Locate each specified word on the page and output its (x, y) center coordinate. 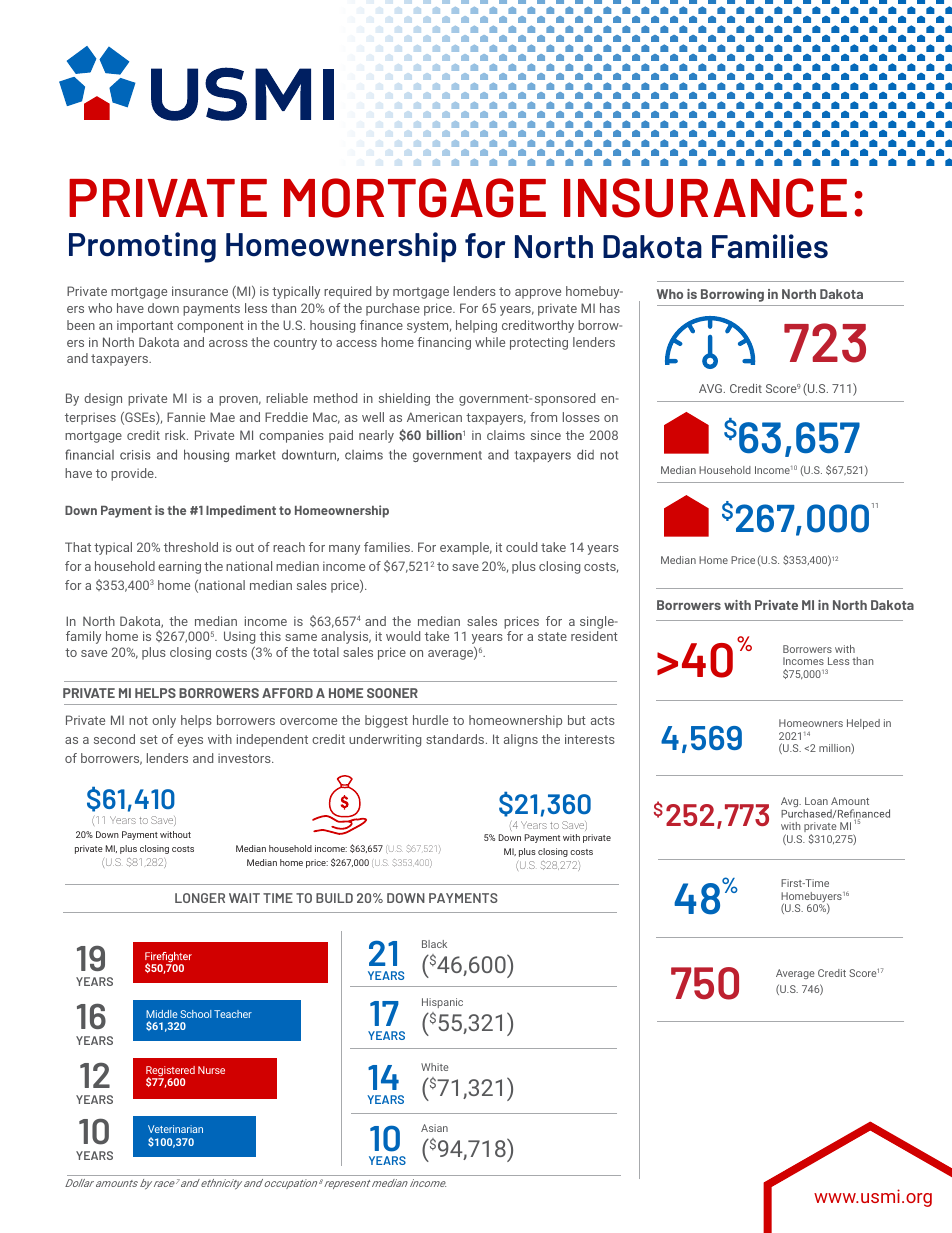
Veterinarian (175, 1129)
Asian (434, 1128)
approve (538, 294)
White (435, 1067)
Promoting (142, 247)
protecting (539, 343)
